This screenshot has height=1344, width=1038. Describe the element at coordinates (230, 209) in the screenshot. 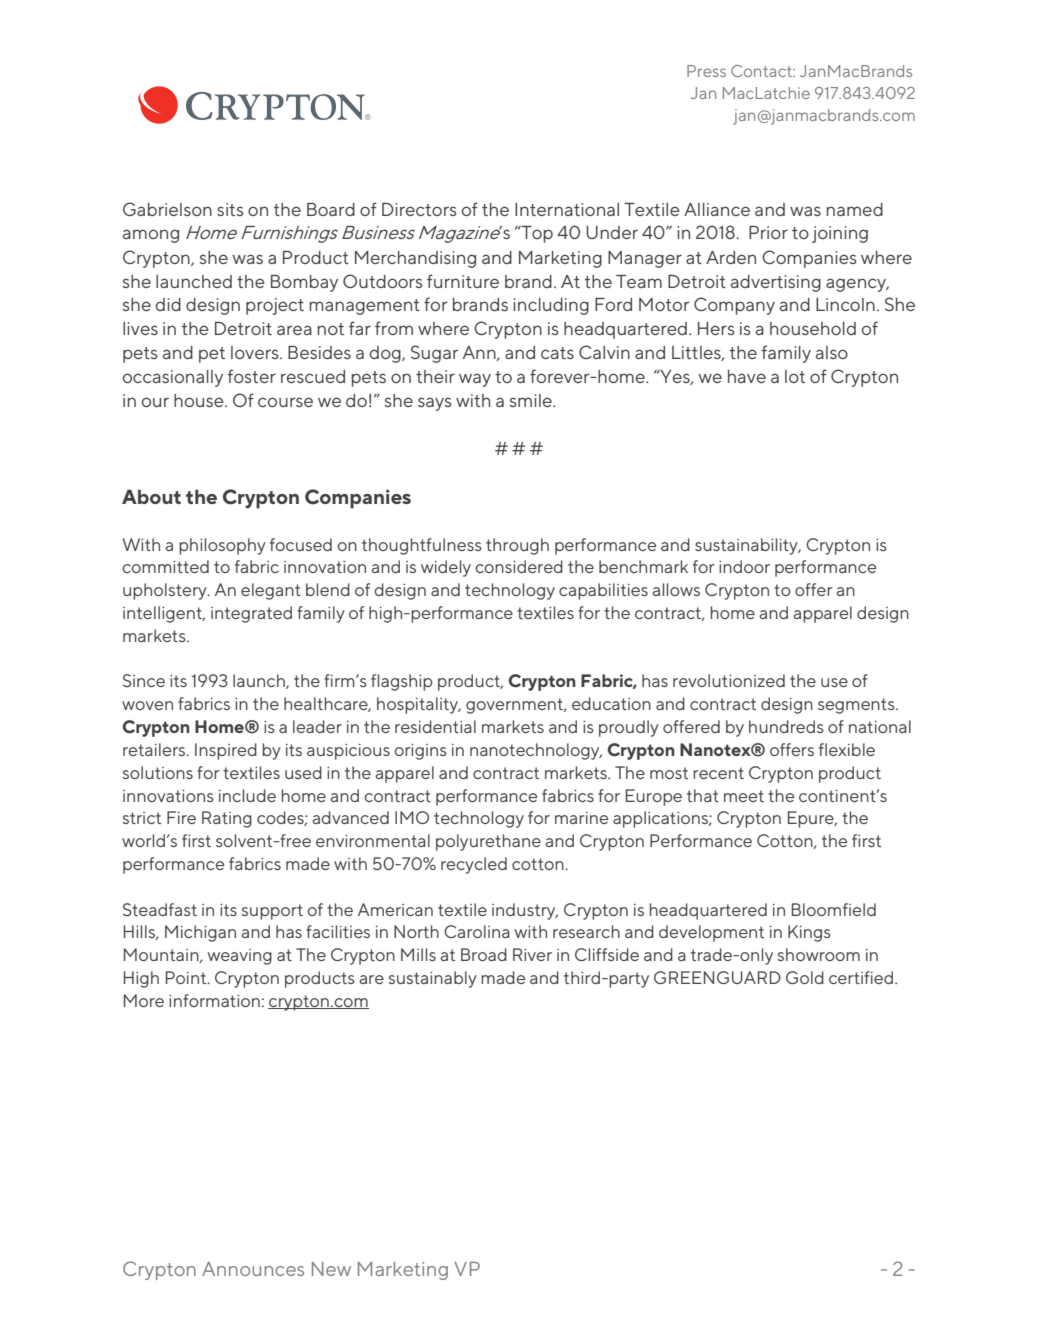

I see `sits` at that location.
